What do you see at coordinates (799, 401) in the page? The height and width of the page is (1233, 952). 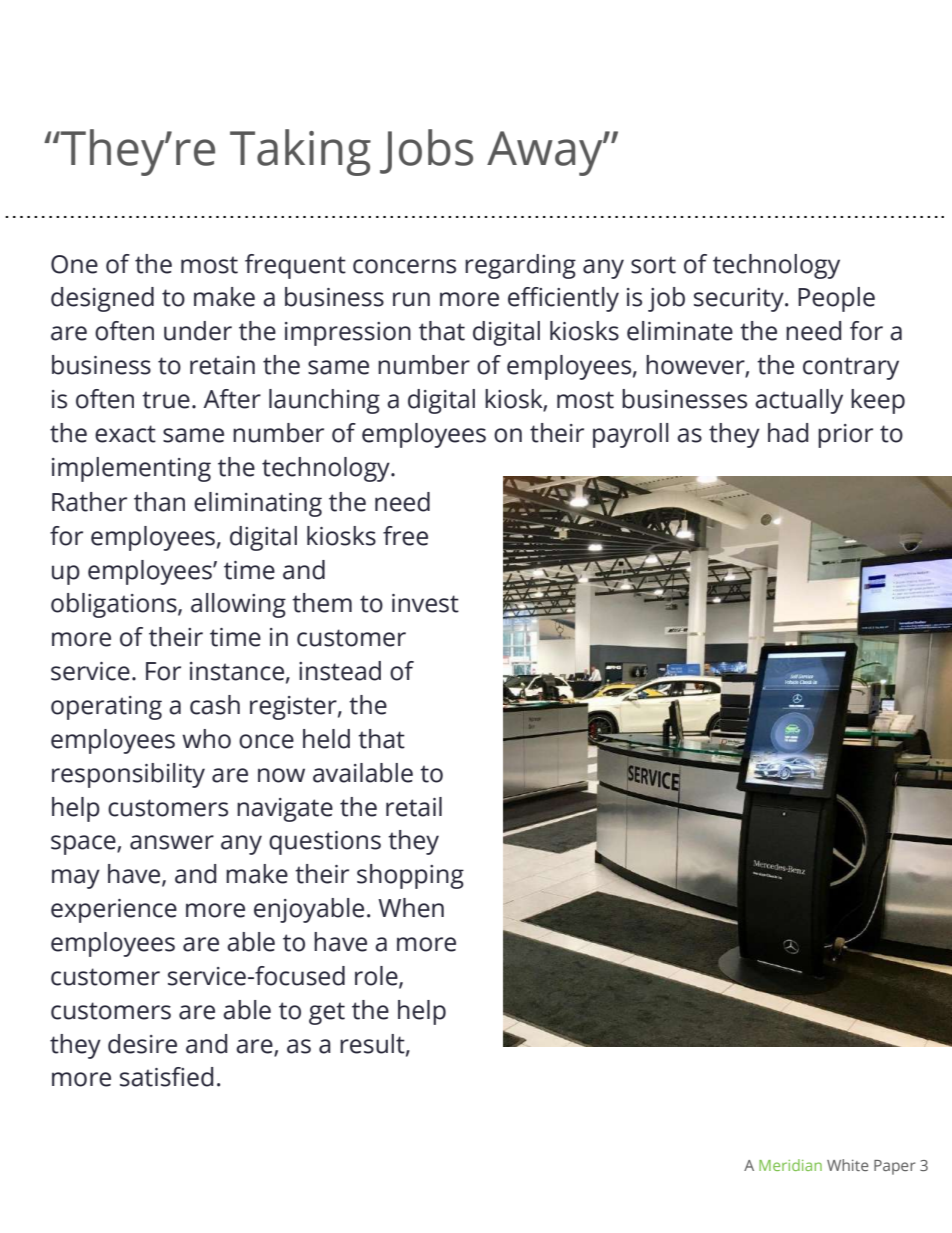 I see `actually` at bounding box center [799, 401].
